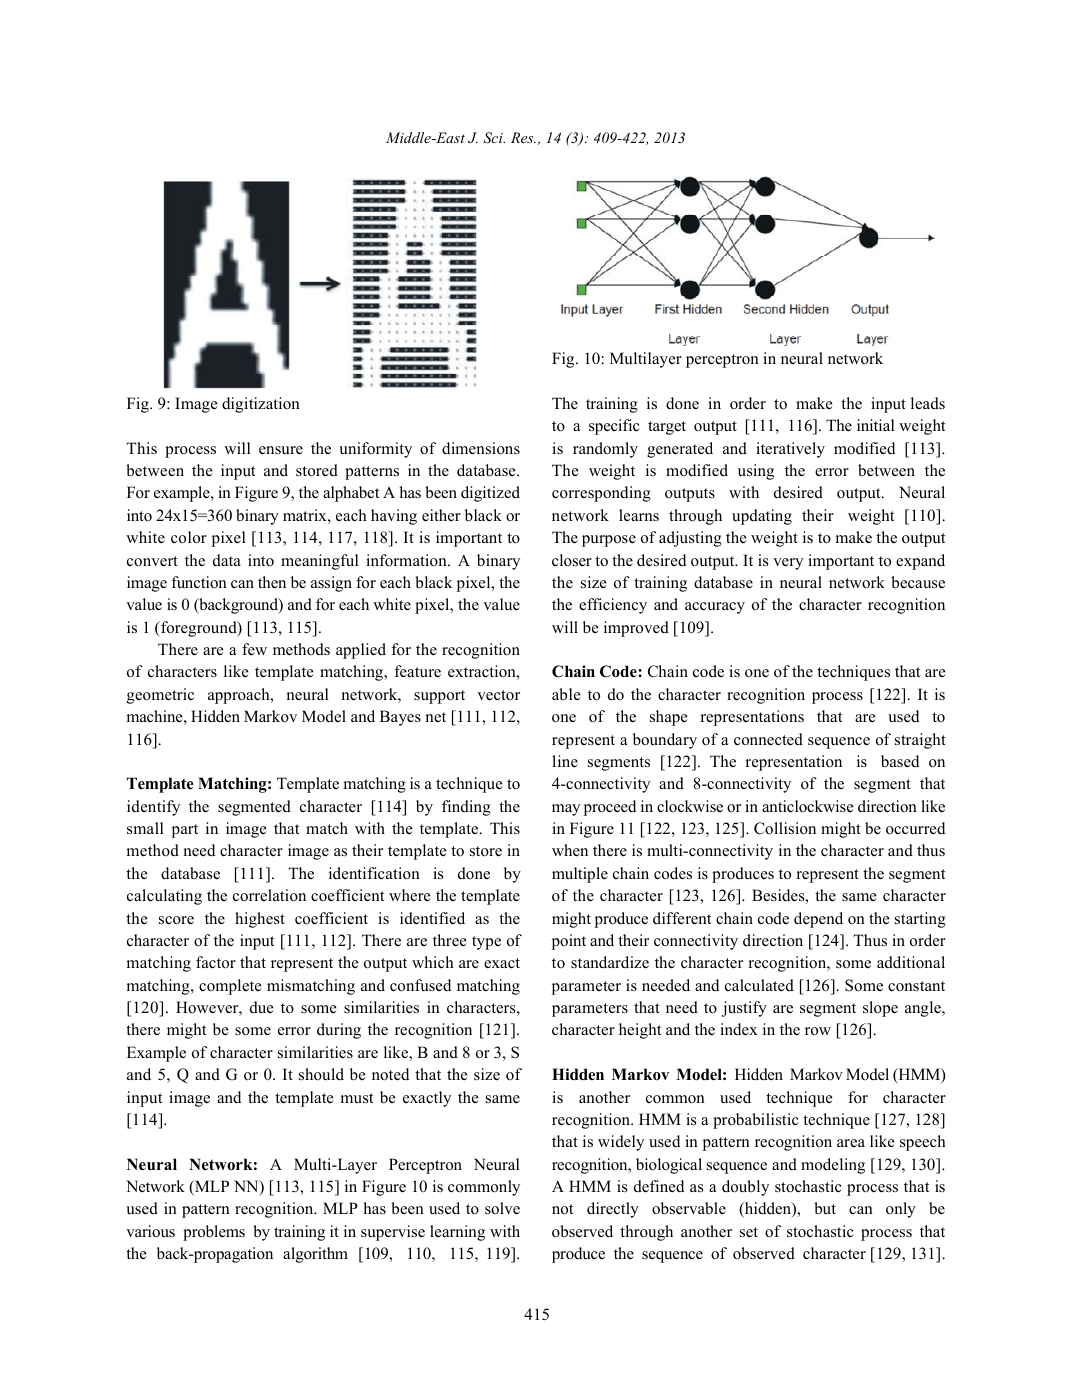 The width and height of the document is (1072, 1387). What do you see at coordinates (498, 695) in the document?
I see `vector` at bounding box center [498, 695].
